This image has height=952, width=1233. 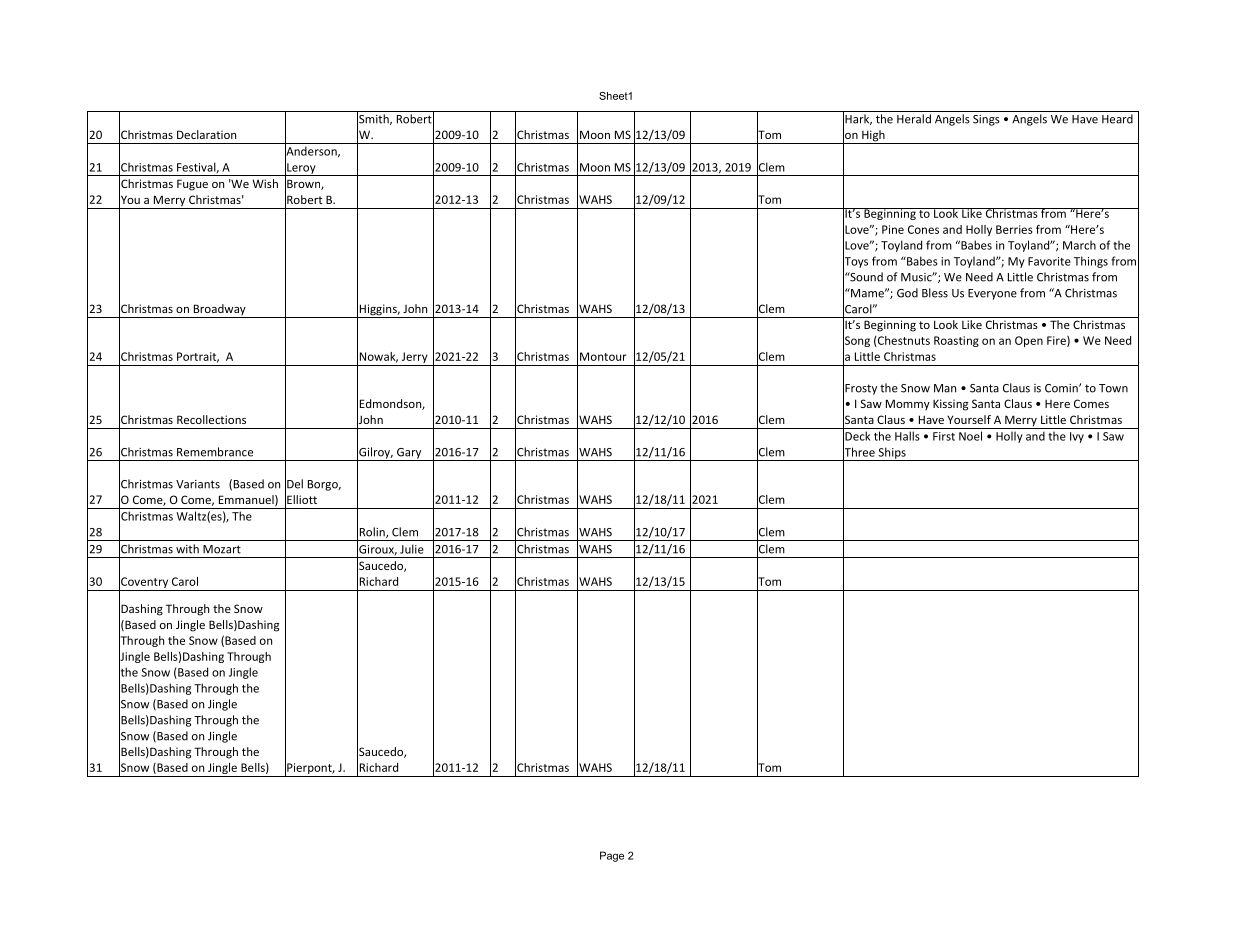 I want to click on Broadway, so click(x=219, y=311).
